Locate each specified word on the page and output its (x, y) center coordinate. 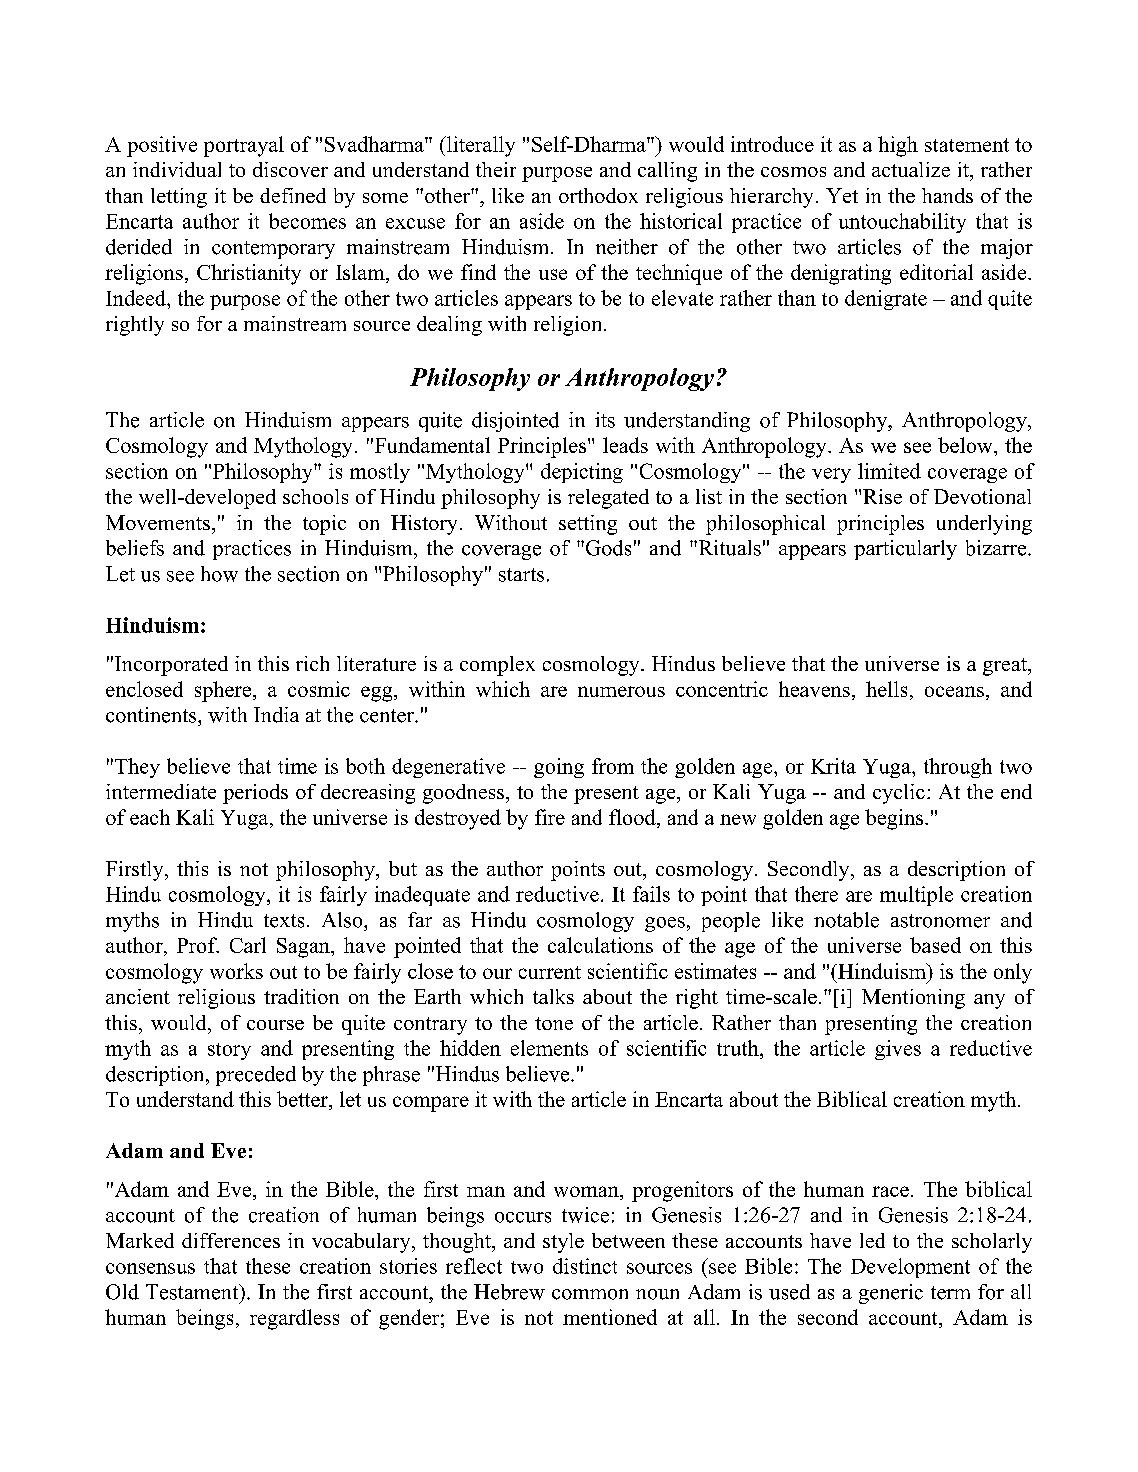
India (276, 715)
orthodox (598, 195)
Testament (193, 1292)
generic (891, 1294)
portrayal (244, 146)
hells (886, 689)
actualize (911, 169)
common (590, 1294)
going (559, 768)
